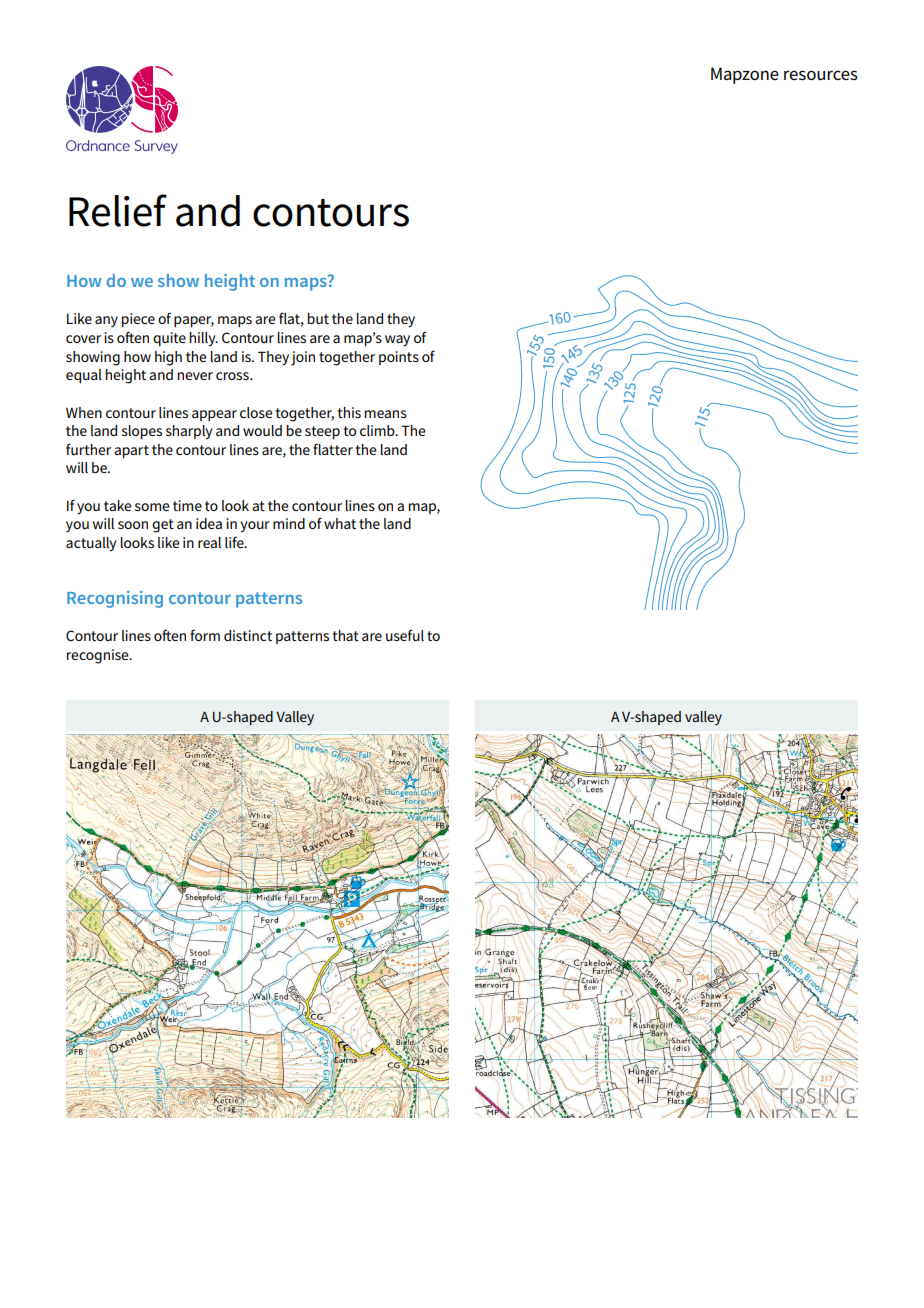 This screenshot has height=1308, width=924. What do you see at coordinates (318, 318) in the screenshot?
I see `but` at bounding box center [318, 318].
